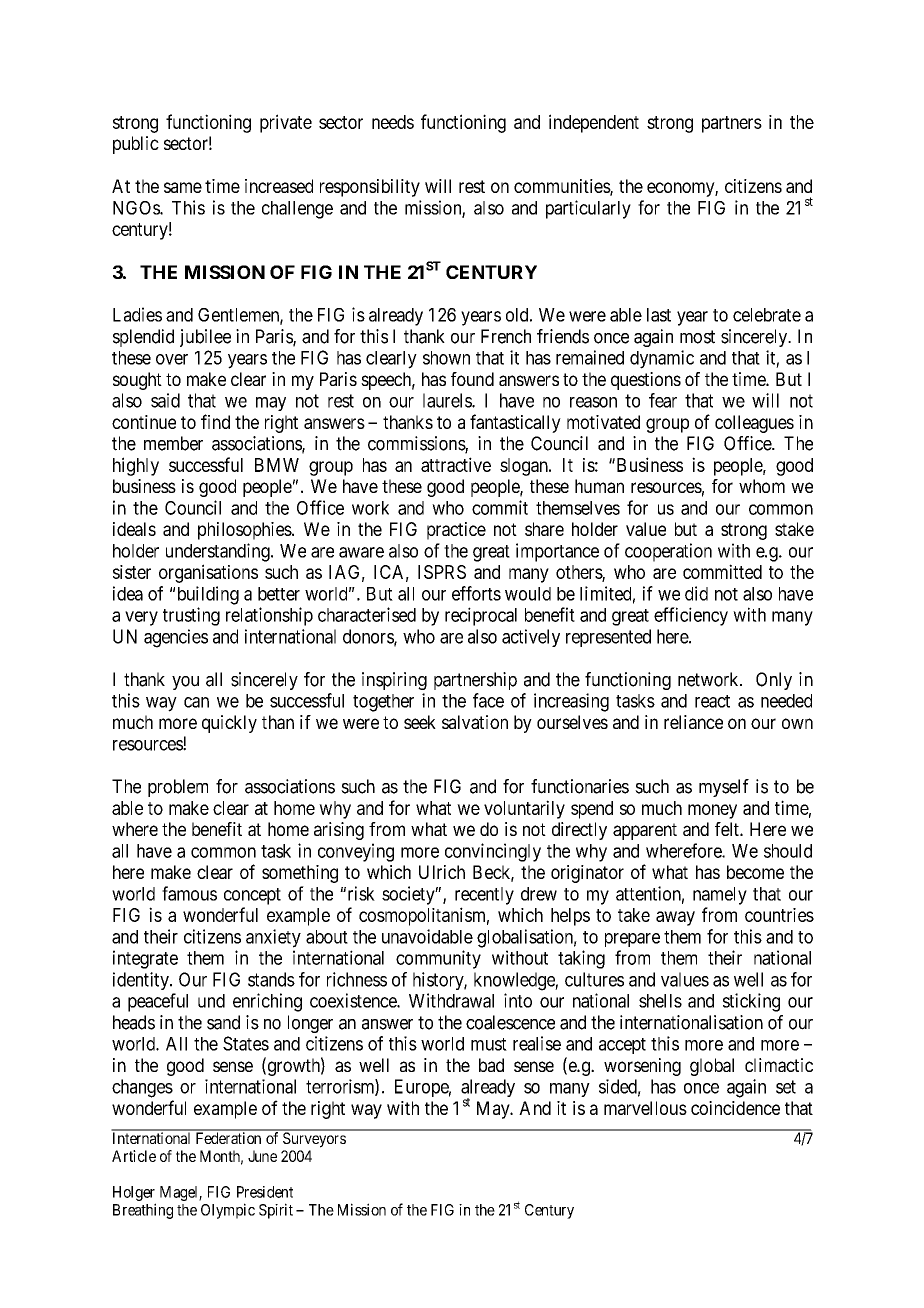 Image resolution: width=924 pixels, height=1308 pixels. What do you see at coordinates (762, 486) in the screenshot?
I see `whom` at bounding box center [762, 486].
